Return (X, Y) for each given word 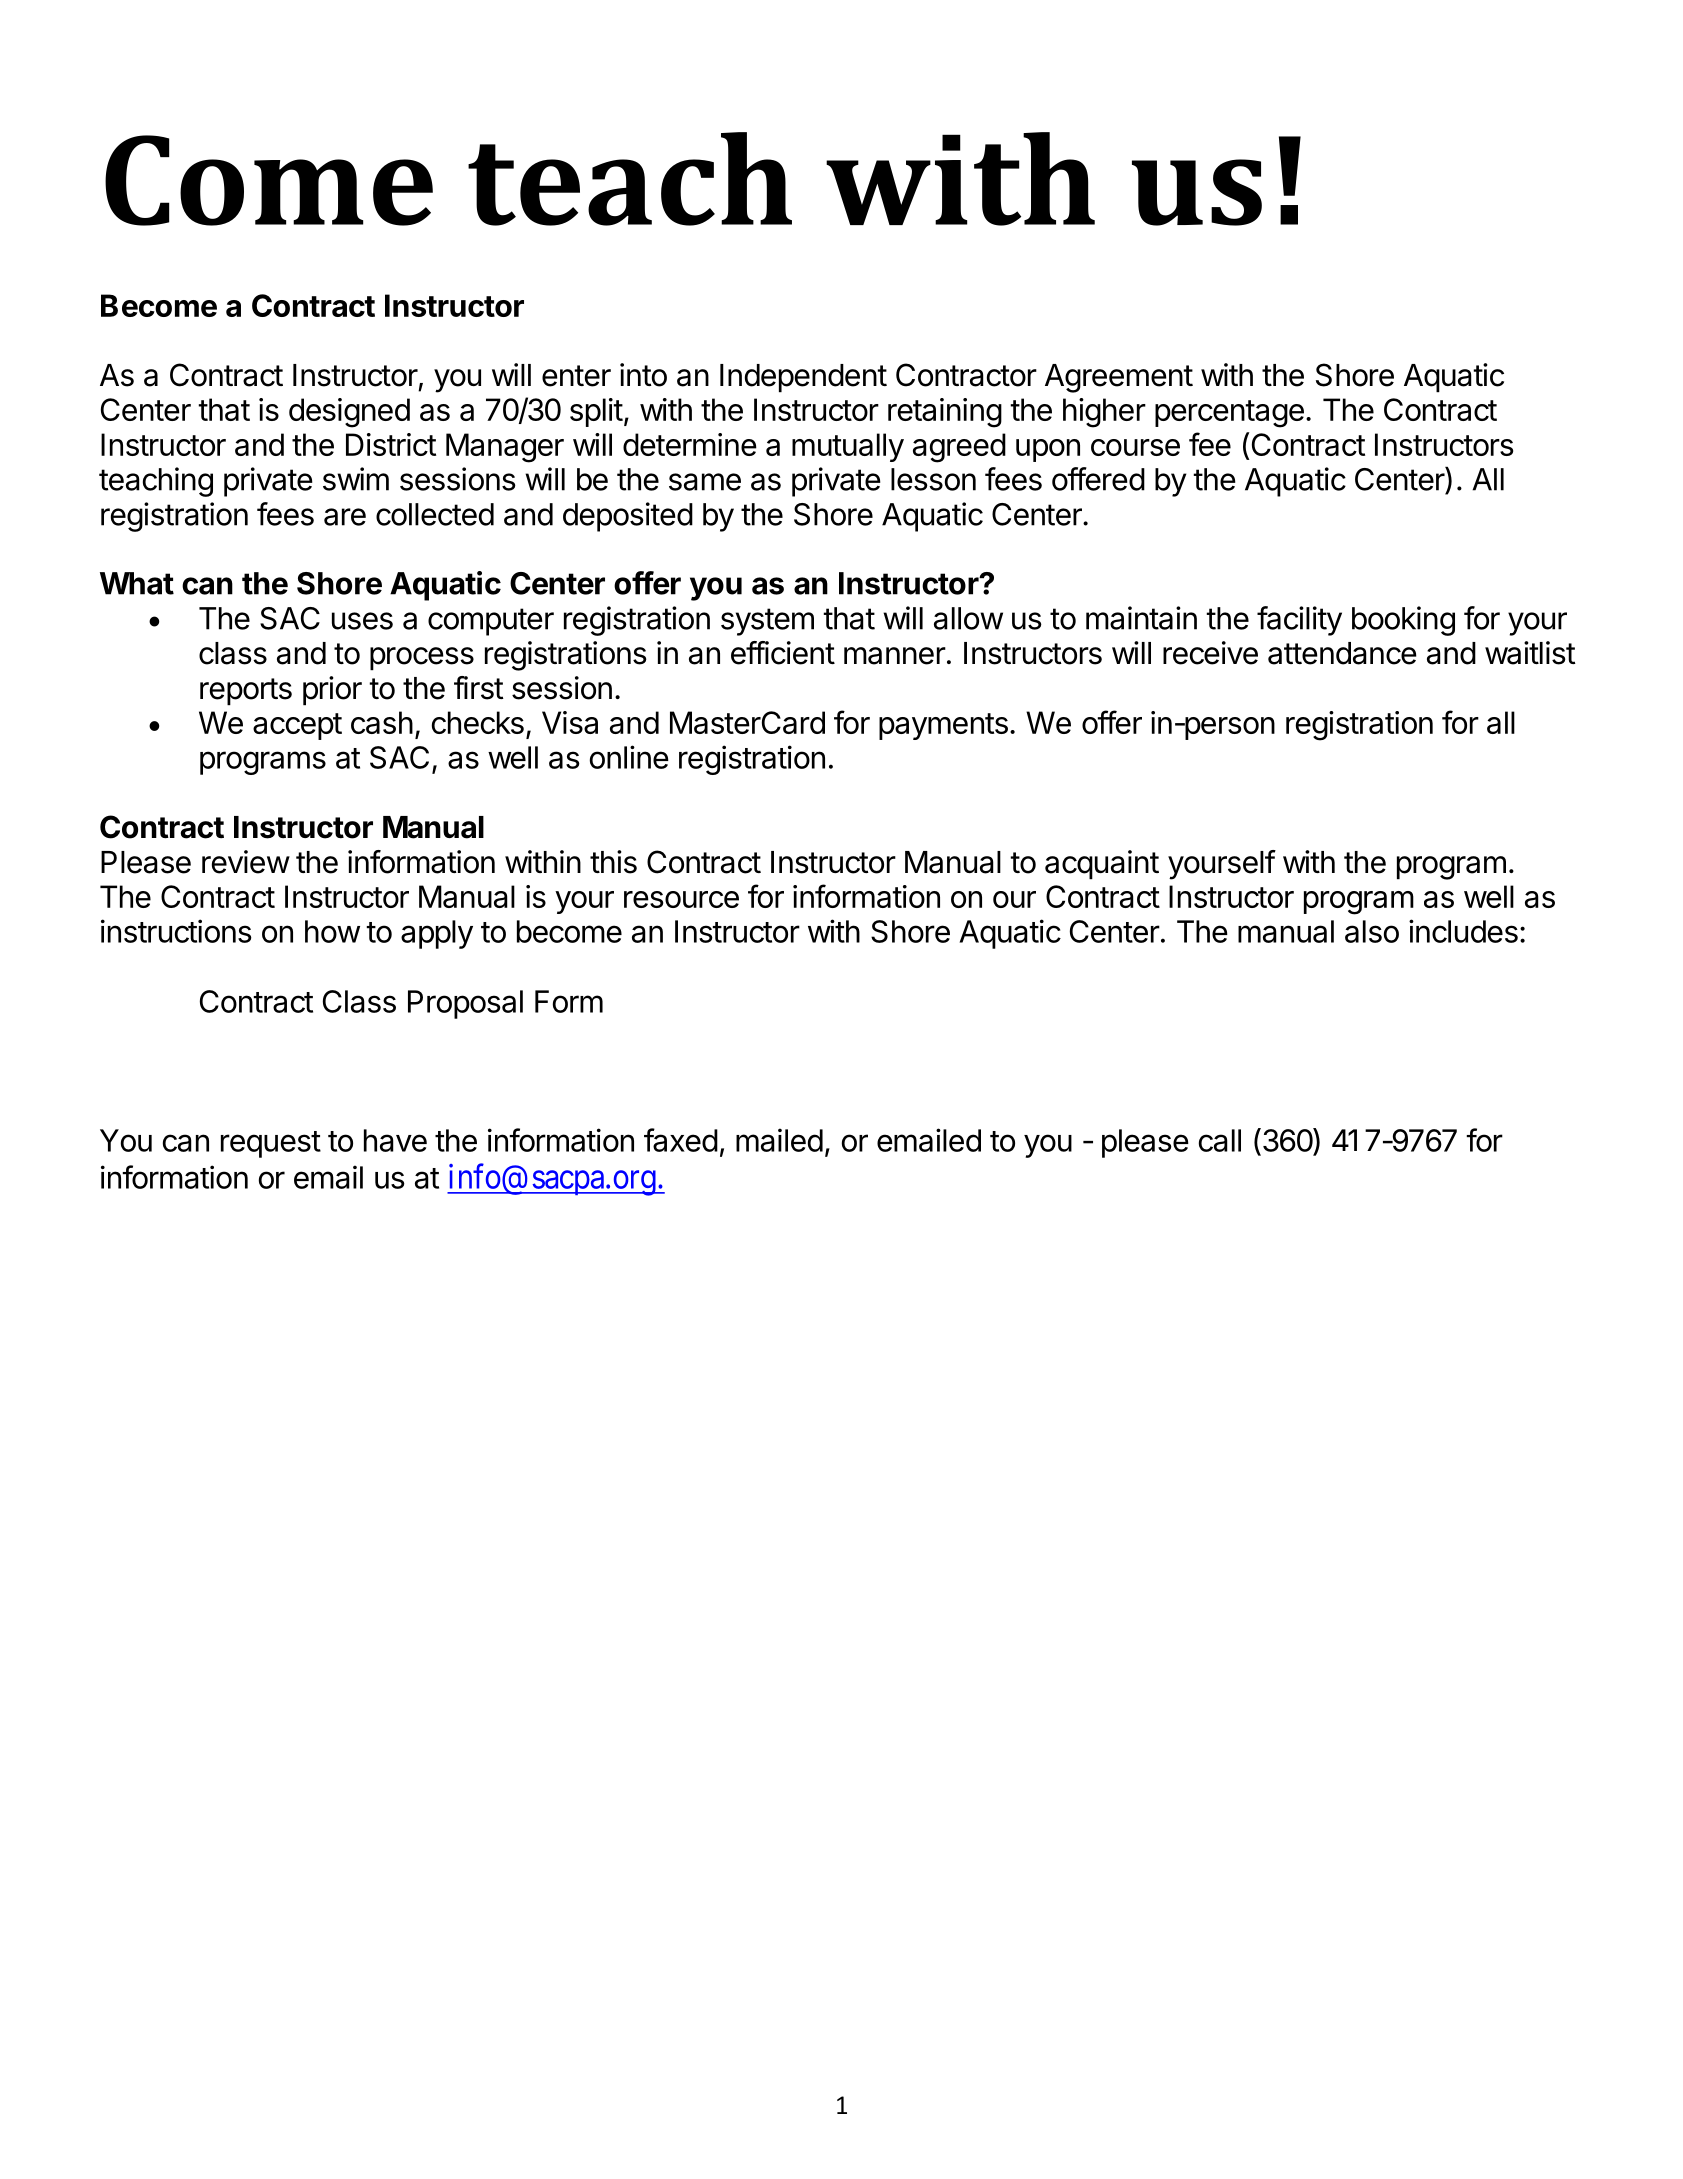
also (1372, 931)
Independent (803, 378)
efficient (783, 653)
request (271, 1144)
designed (349, 413)
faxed (681, 1140)
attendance (1342, 653)
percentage (1229, 414)
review (246, 862)
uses (362, 621)
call (1220, 1140)
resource (681, 899)
